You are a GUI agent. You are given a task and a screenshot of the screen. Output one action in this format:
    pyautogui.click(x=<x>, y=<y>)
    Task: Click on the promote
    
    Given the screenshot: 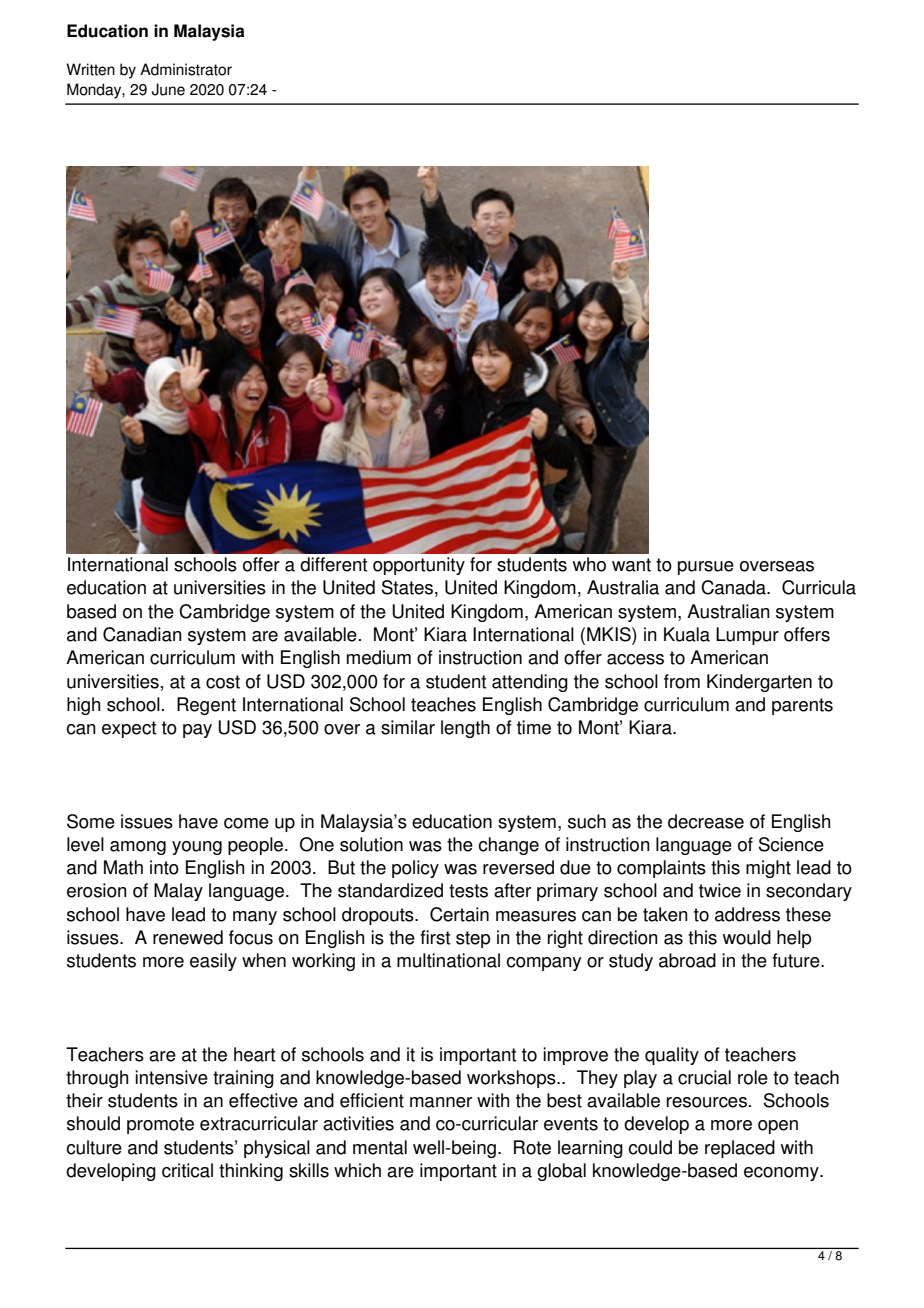 What is the action you would take?
    pyautogui.click(x=160, y=1125)
